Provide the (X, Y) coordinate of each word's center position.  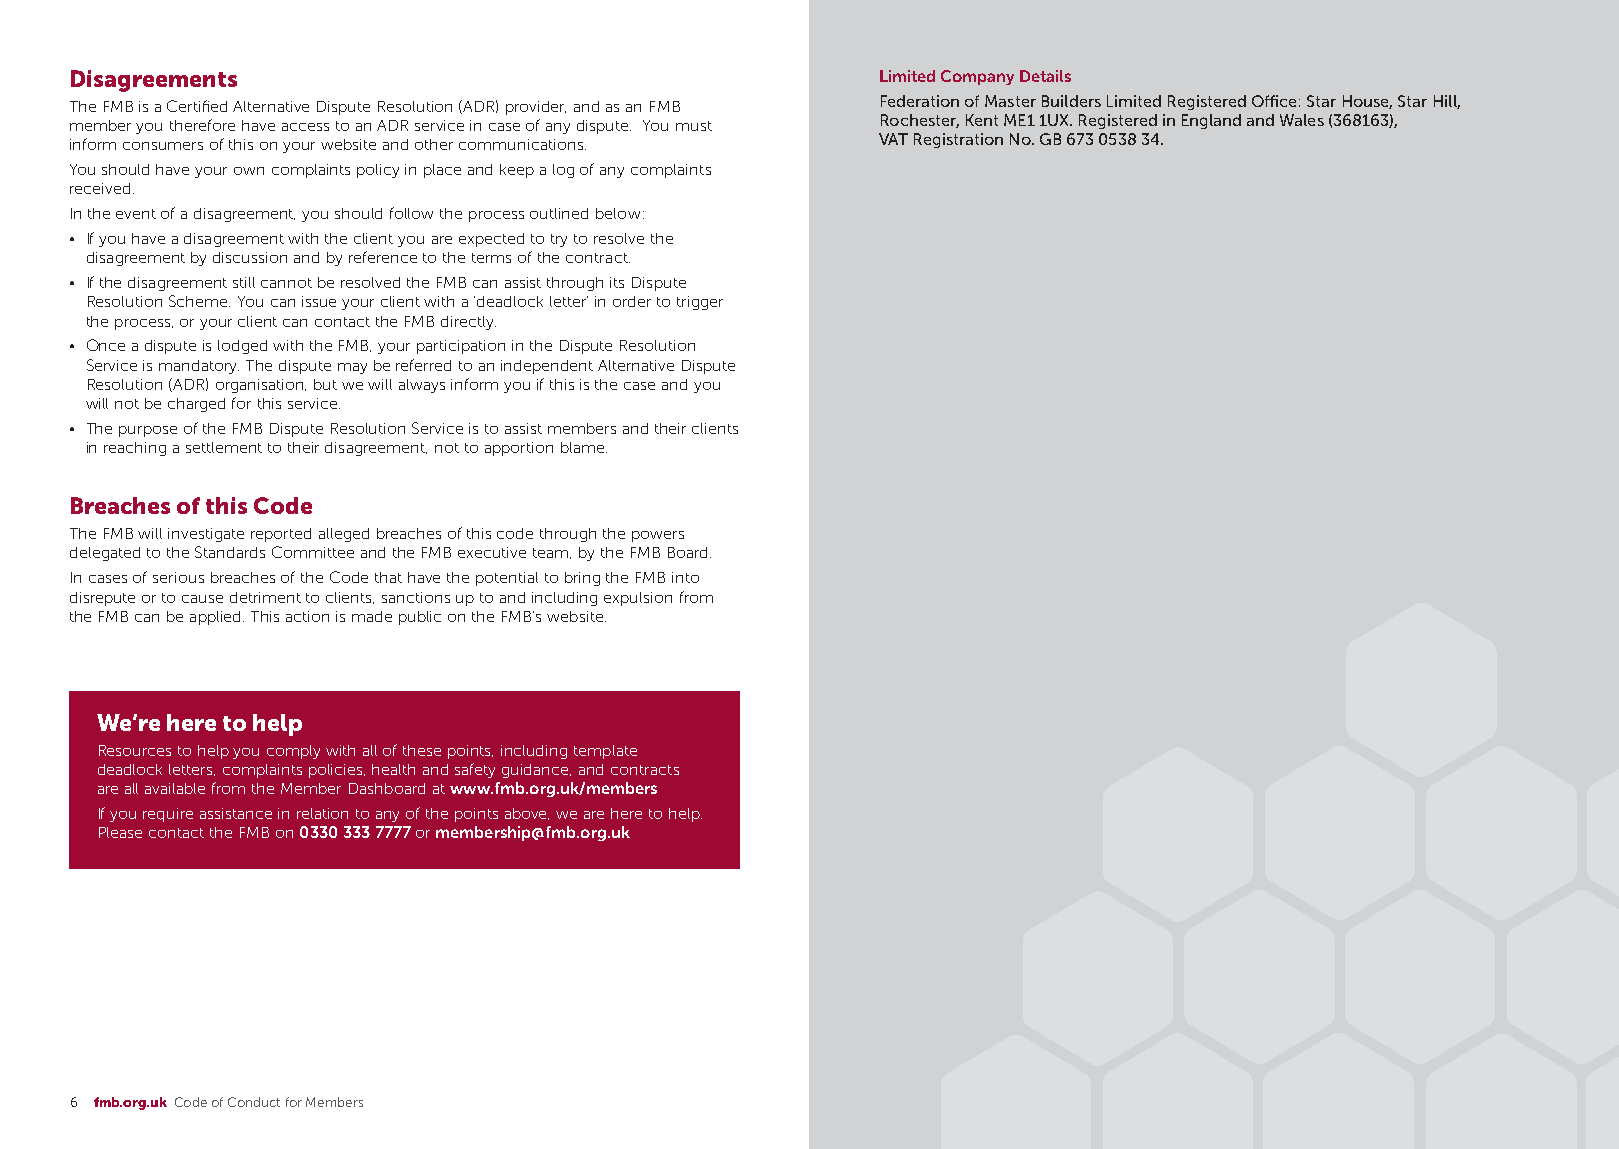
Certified (197, 106)
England (1211, 121)
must (694, 126)
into (685, 577)
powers (658, 536)
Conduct (254, 1102)
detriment (265, 597)
